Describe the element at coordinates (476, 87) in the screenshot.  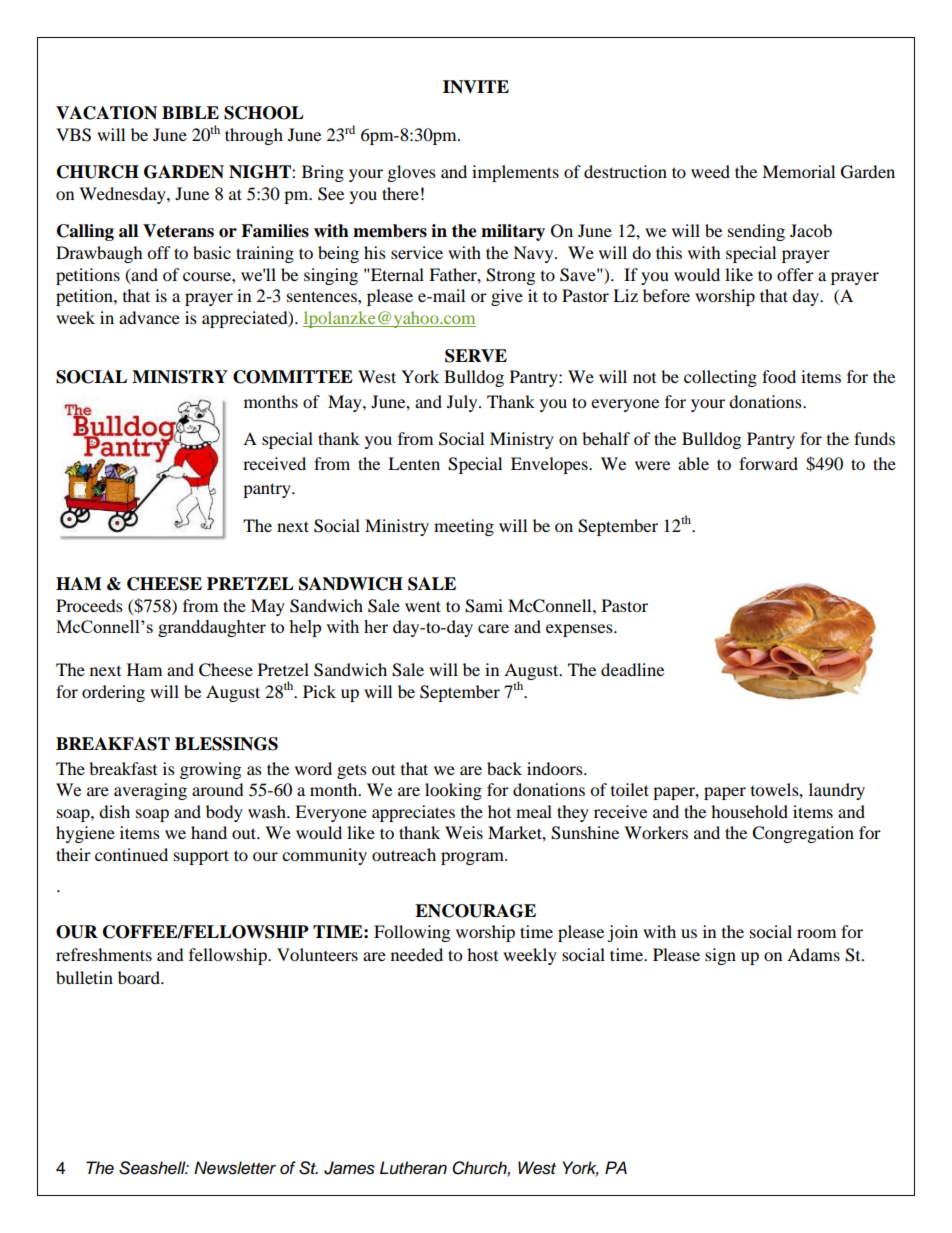
I see `INVITE` at that location.
